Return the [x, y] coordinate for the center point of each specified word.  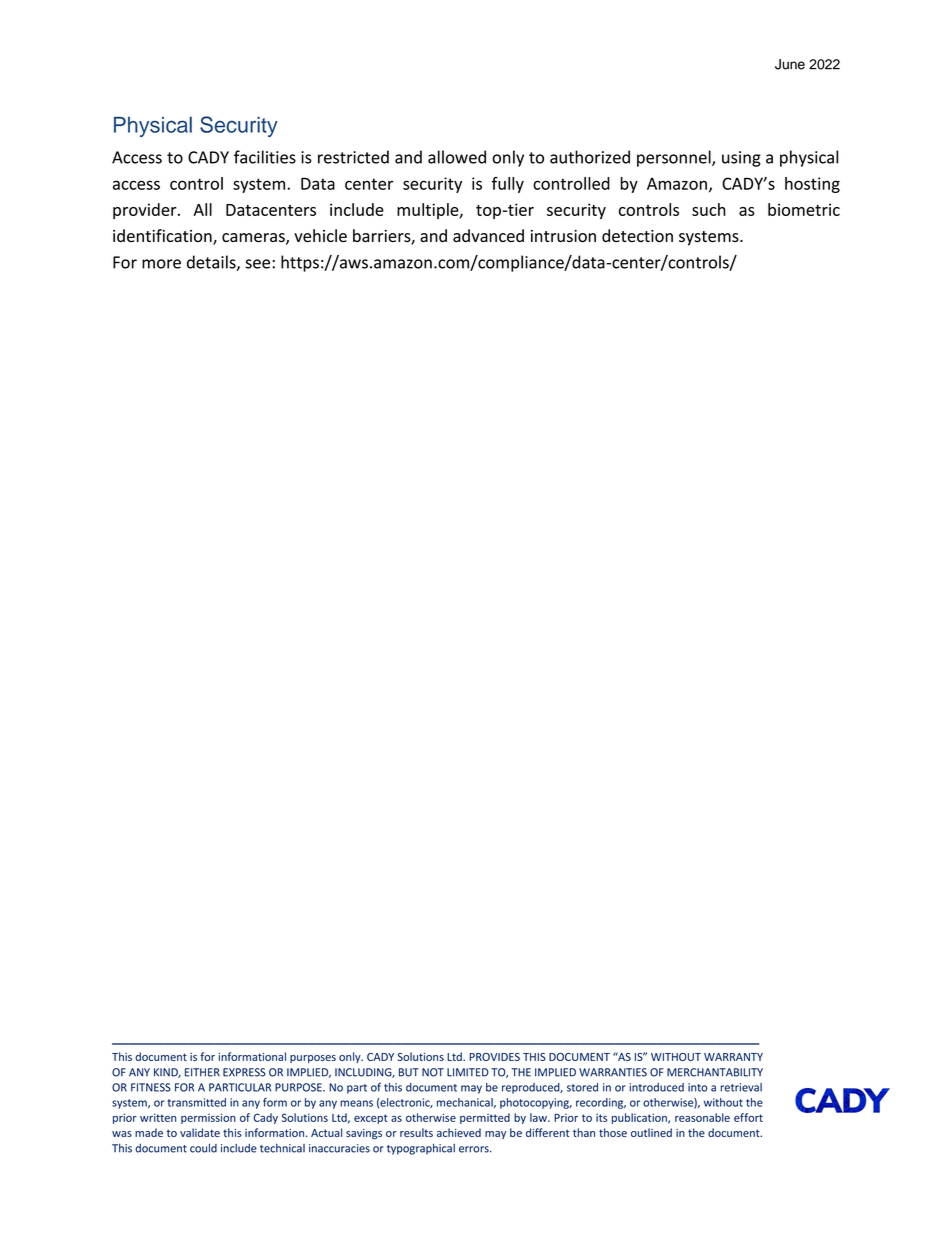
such [709, 209]
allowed [457, 157]
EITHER [202, 1072]
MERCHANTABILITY [715, 1072]
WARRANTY [733, 1057]
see [257, 264]
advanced [488, 235]
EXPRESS [244, 1072]
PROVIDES [494, 1057]
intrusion [563, 236]
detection [637, 235]
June [790, 64]
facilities [265, 157]
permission [208, 1118]
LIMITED [468, 1072]
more [161, 264]
